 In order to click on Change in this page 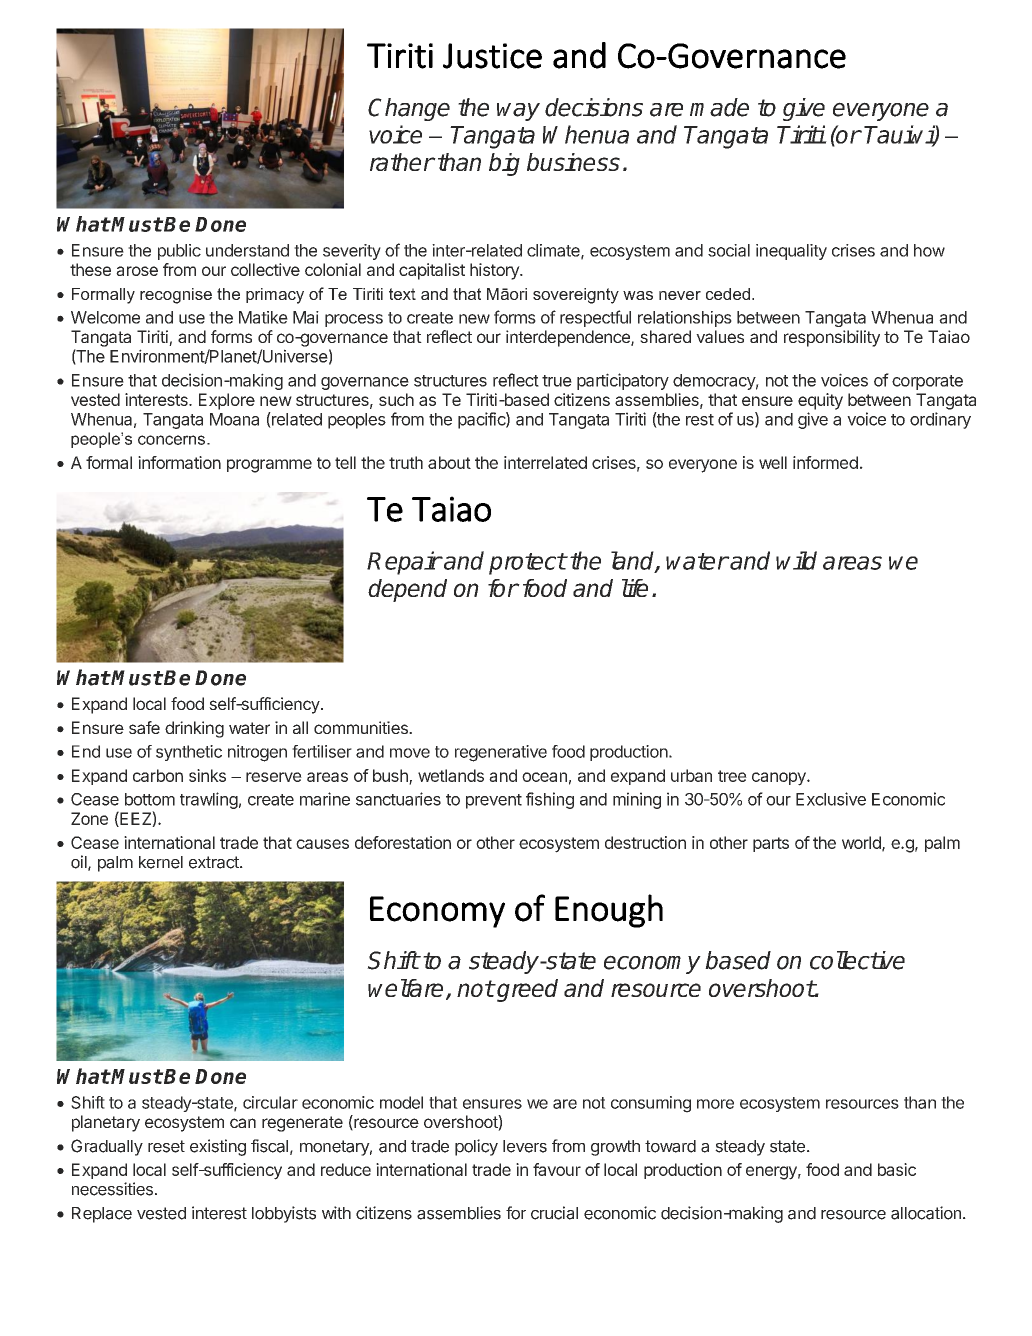, I will do `click(409, 109)`.
